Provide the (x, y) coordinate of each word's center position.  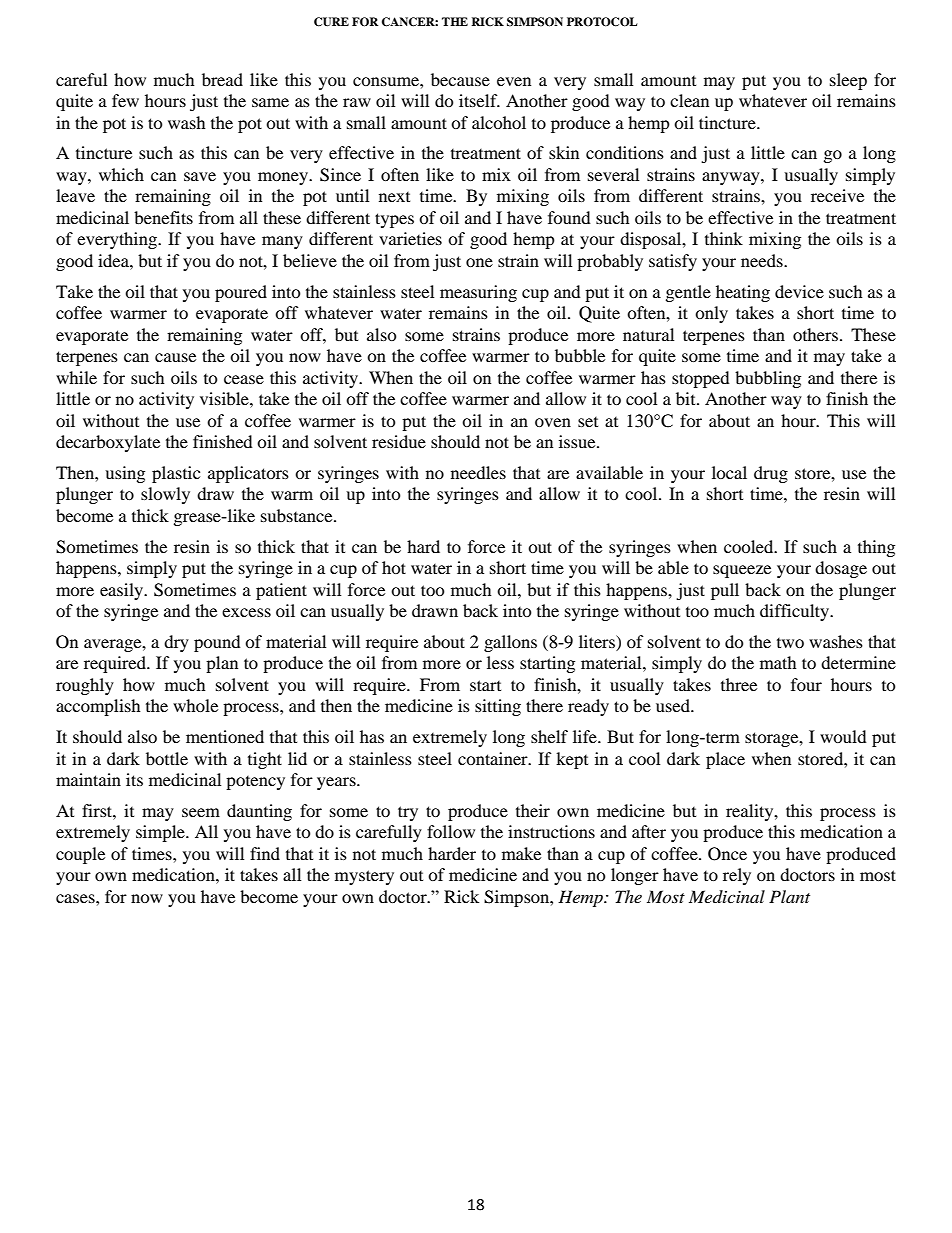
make (521, 853)
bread (222, 79)
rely (737, 876)
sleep (848, 81)
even (514, 81)
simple (161, 833)
